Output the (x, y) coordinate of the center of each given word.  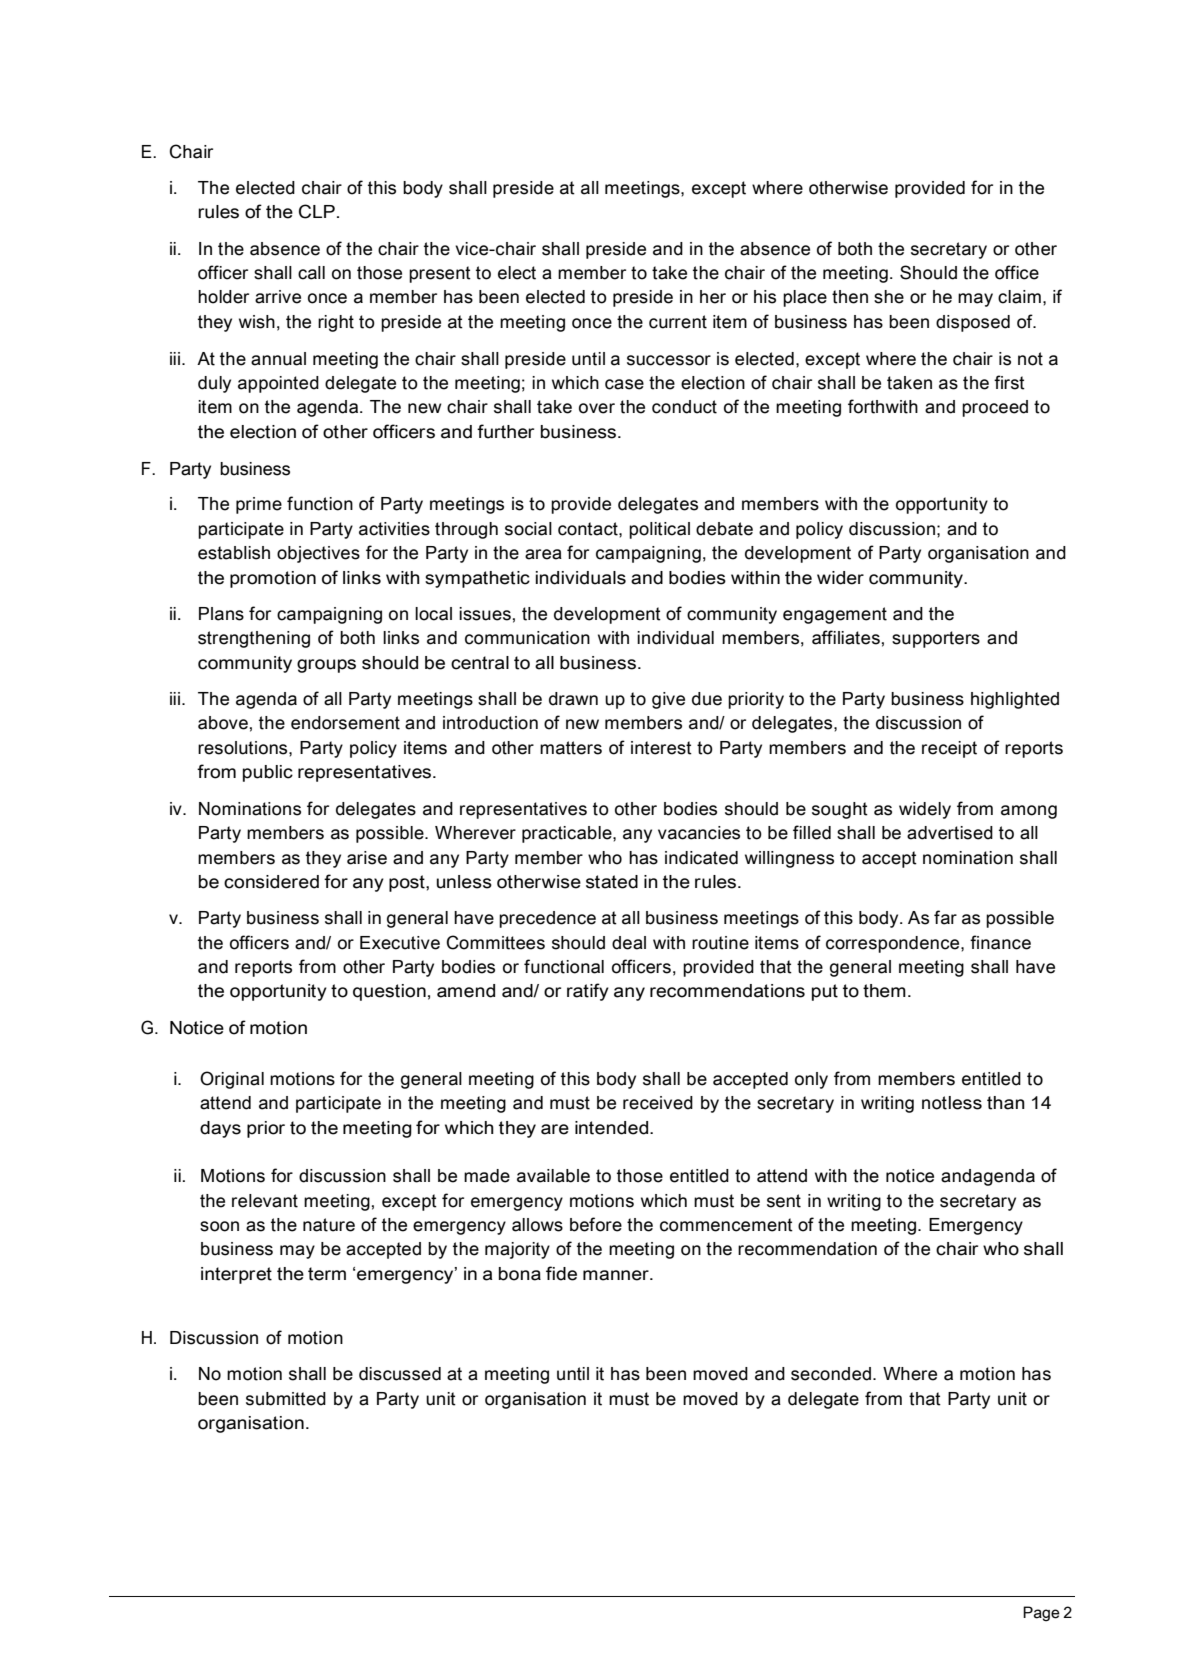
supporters (936, 639)
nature (329, 1225)
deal (629, 943)
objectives (318, 554)
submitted (286, 1399)
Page (1041, 1613)
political (659, 530)
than (1006, 1103)
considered (271, 882)
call (311, 273)
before (596, 1224)
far (945, 917)
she (889, 297)
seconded (832, 1374)
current (678, 322)
